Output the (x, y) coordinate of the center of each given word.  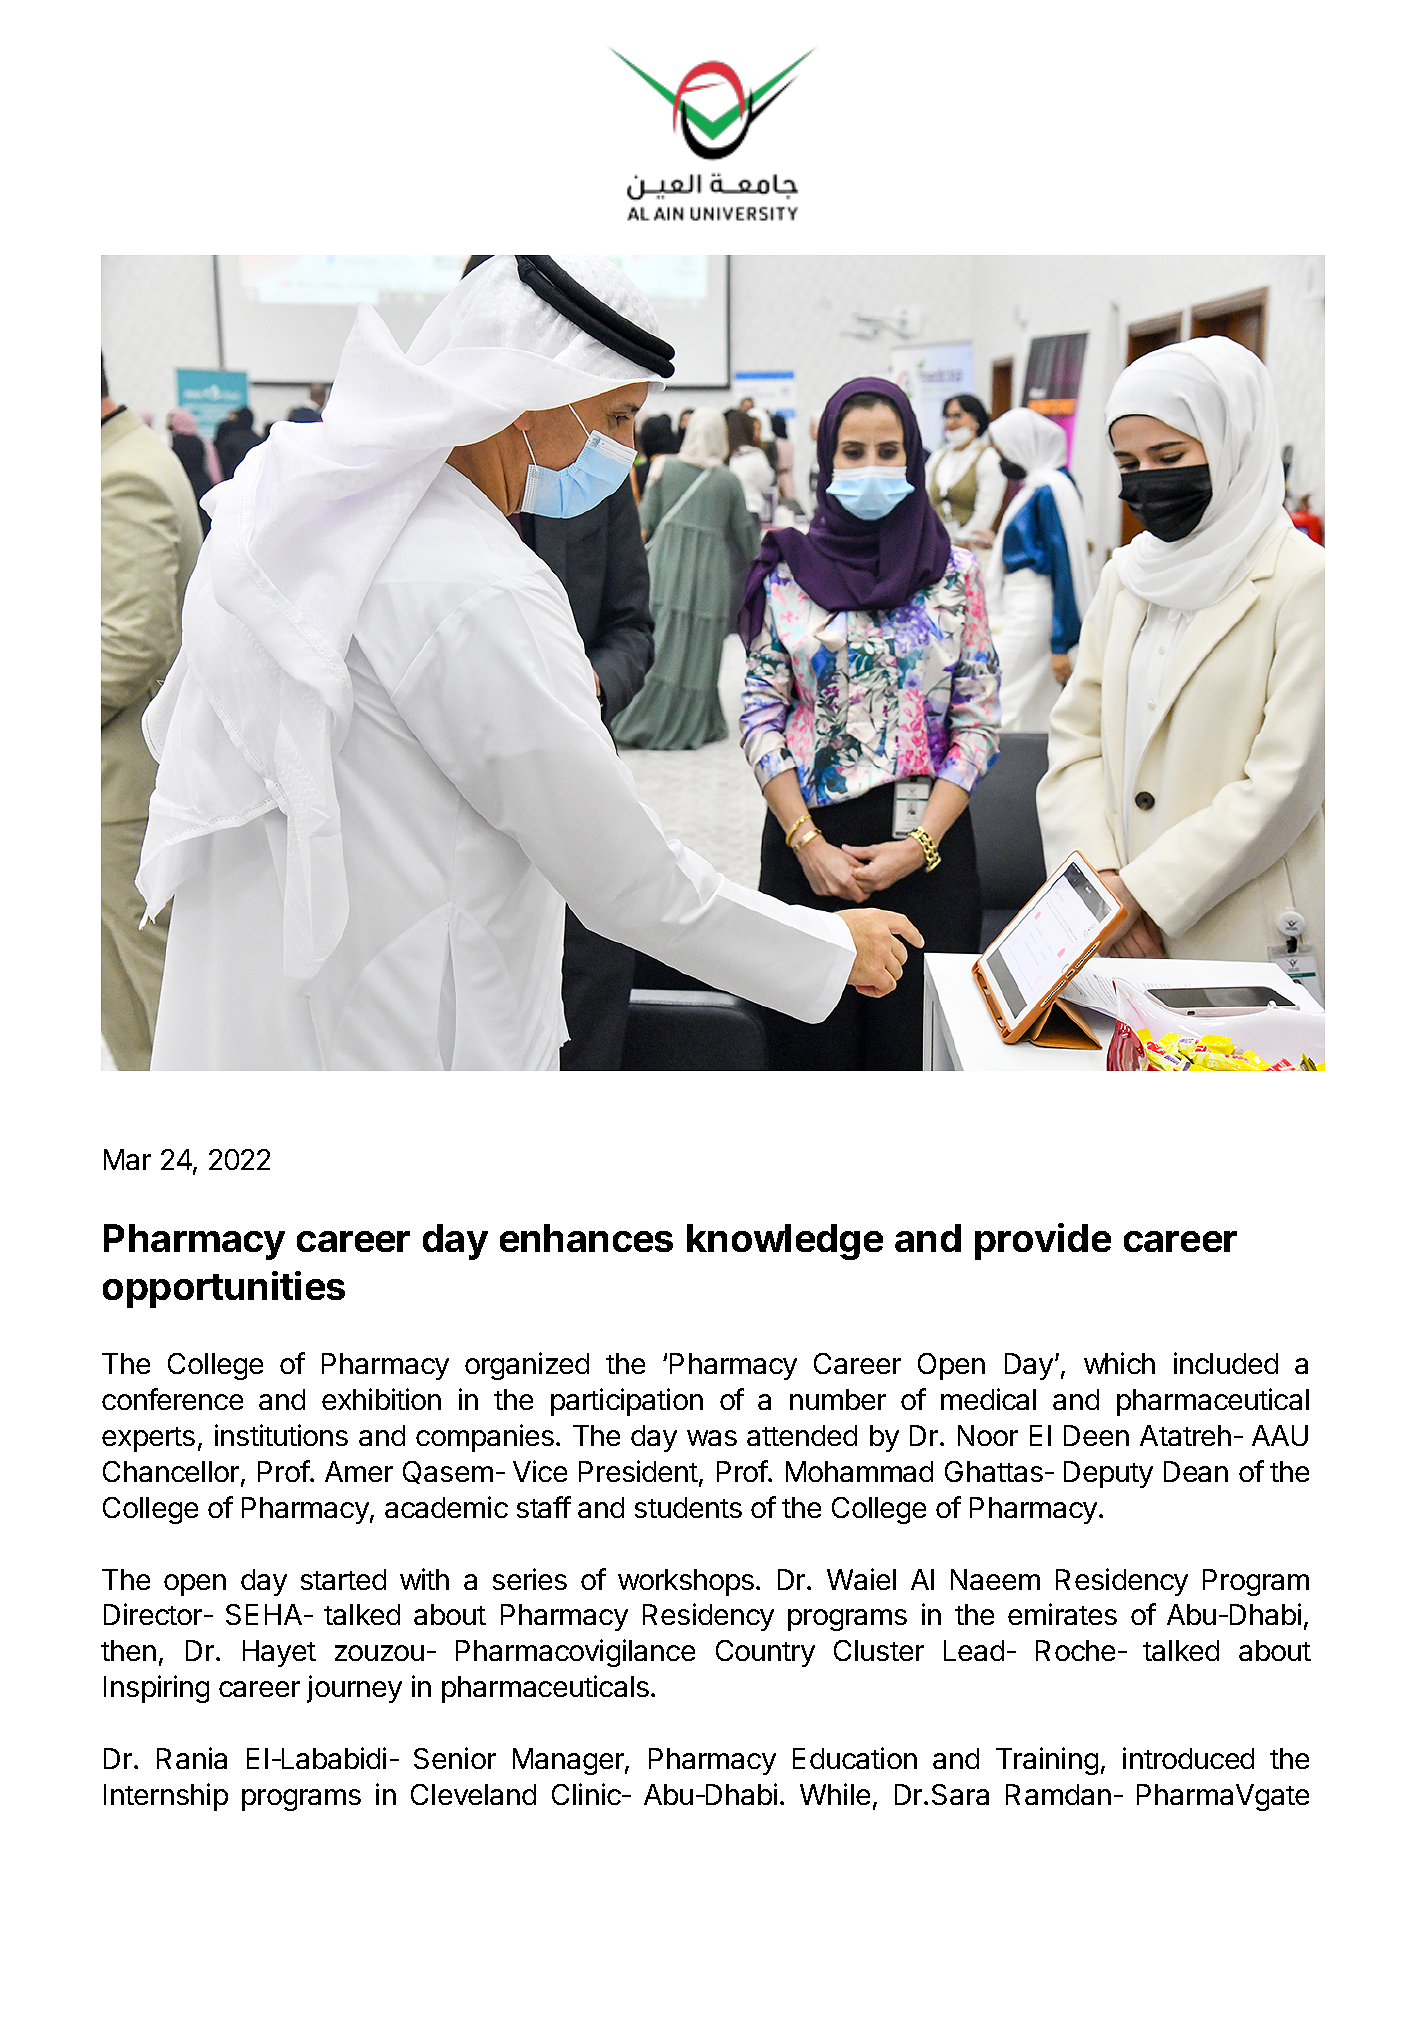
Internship (166, 1797)
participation (627, 1402)
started (343, 1579)
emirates (1062, 1614)
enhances (586, 1238)
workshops (686, 1582)
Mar (127, 1159)
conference (172, 1399)
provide (1043, 1241)
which (1119, 1363)
